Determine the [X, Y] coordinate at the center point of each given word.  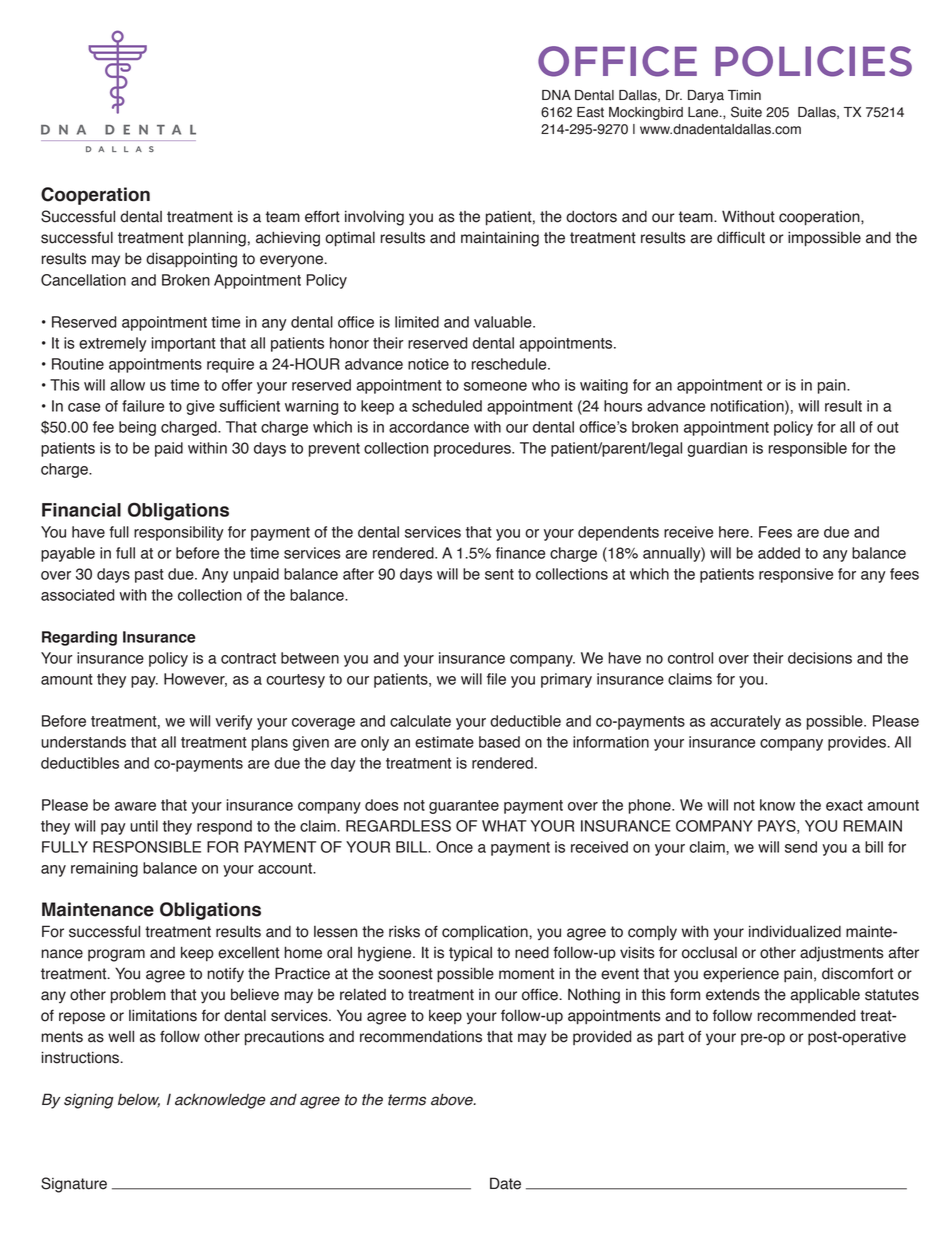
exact [844, 805]
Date [505, 1183]
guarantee [464, 807]
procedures [473, 449]
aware [135, 806]
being [137, 428]
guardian [717, 449]
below [139, 1100]
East [590, 112]
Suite [746, 112]
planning [217, 239]
